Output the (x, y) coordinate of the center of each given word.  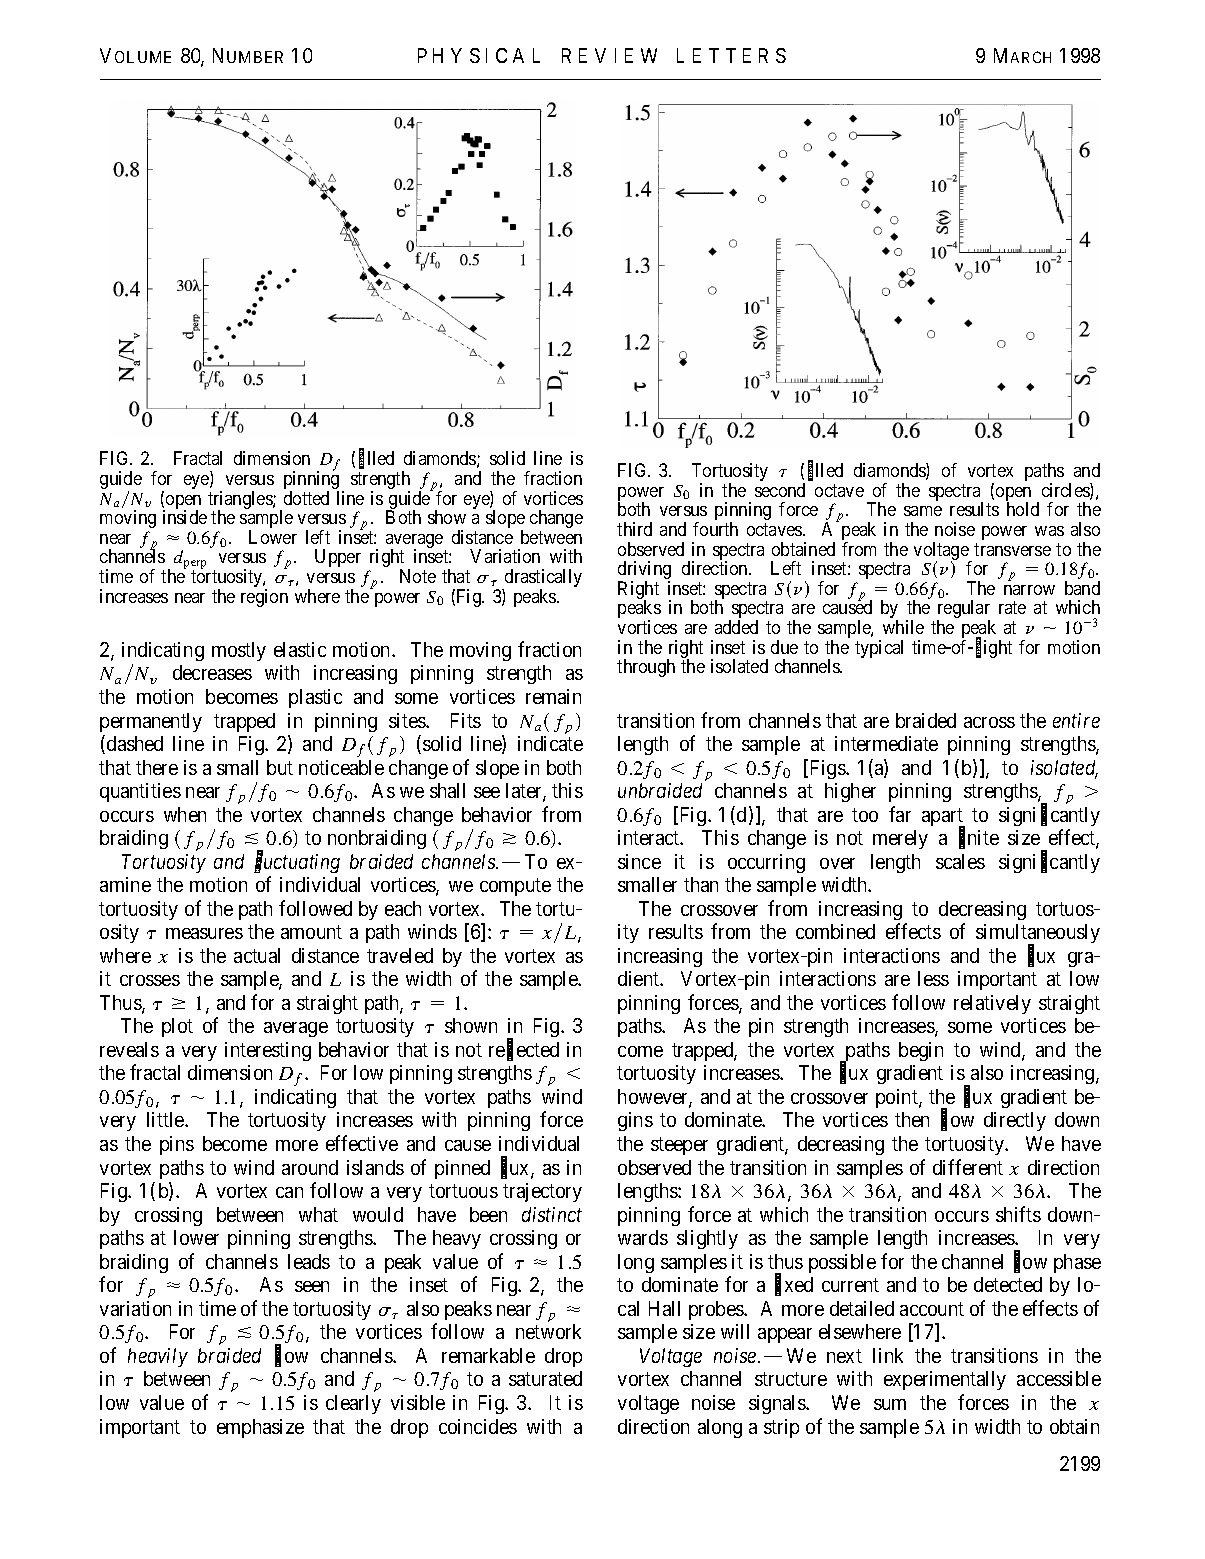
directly (1015, 1121)
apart (943, 818)
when (185, 814)
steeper (679, 1146)
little (166, 1119)
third (634, 529)
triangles (241, 501)
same (923, 511)
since (639, 861)
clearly (353, 1404)
